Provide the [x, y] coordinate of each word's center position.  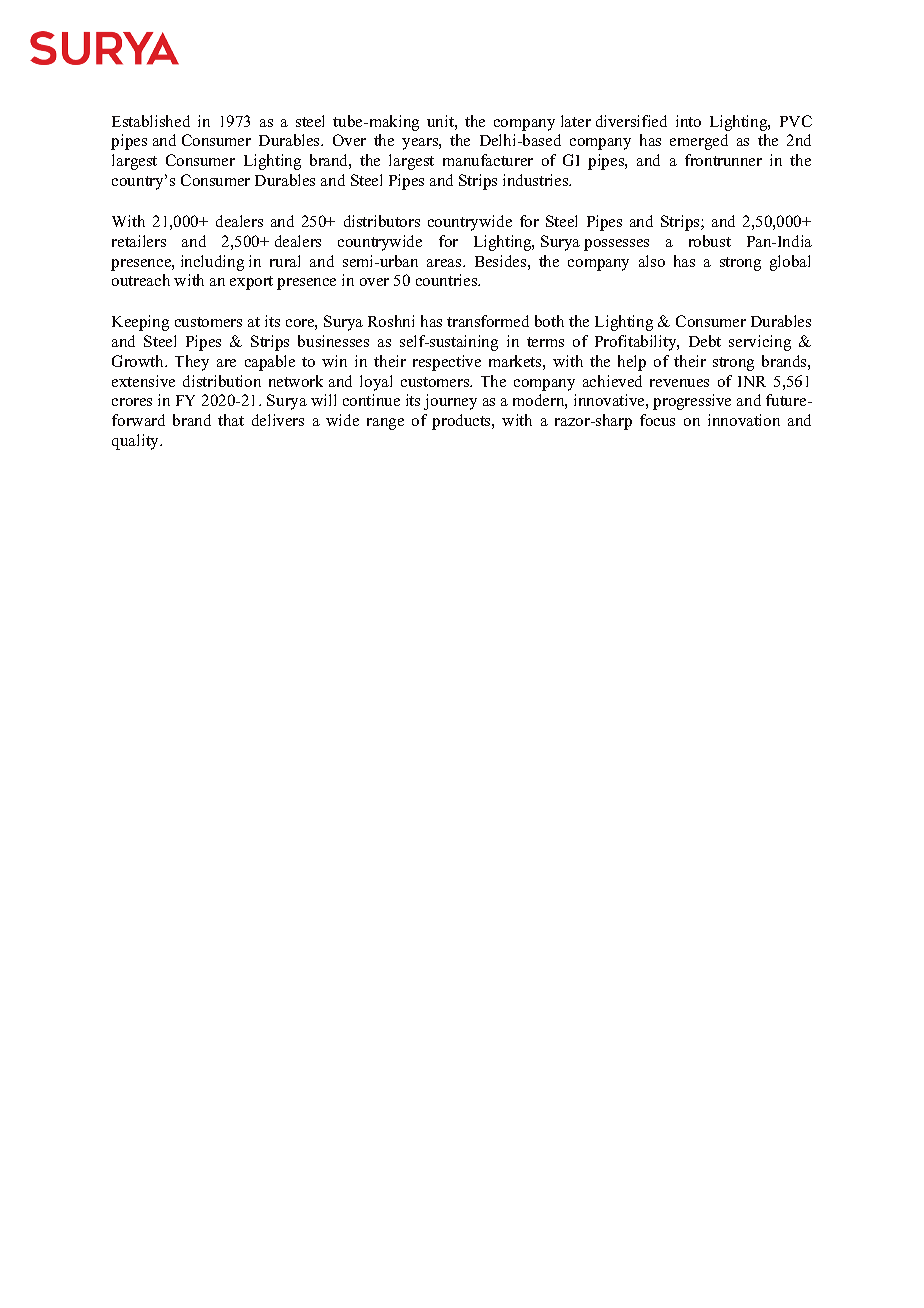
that [231, 420]
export [251, 283]
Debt [705, 341]
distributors [382, 221]
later [576, 121]
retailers [139, 241]
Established [151, 121]
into [688, 121]
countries [448, 280]
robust [710, 241]
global [790, 263]
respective [447, 363]
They [192, 363]
